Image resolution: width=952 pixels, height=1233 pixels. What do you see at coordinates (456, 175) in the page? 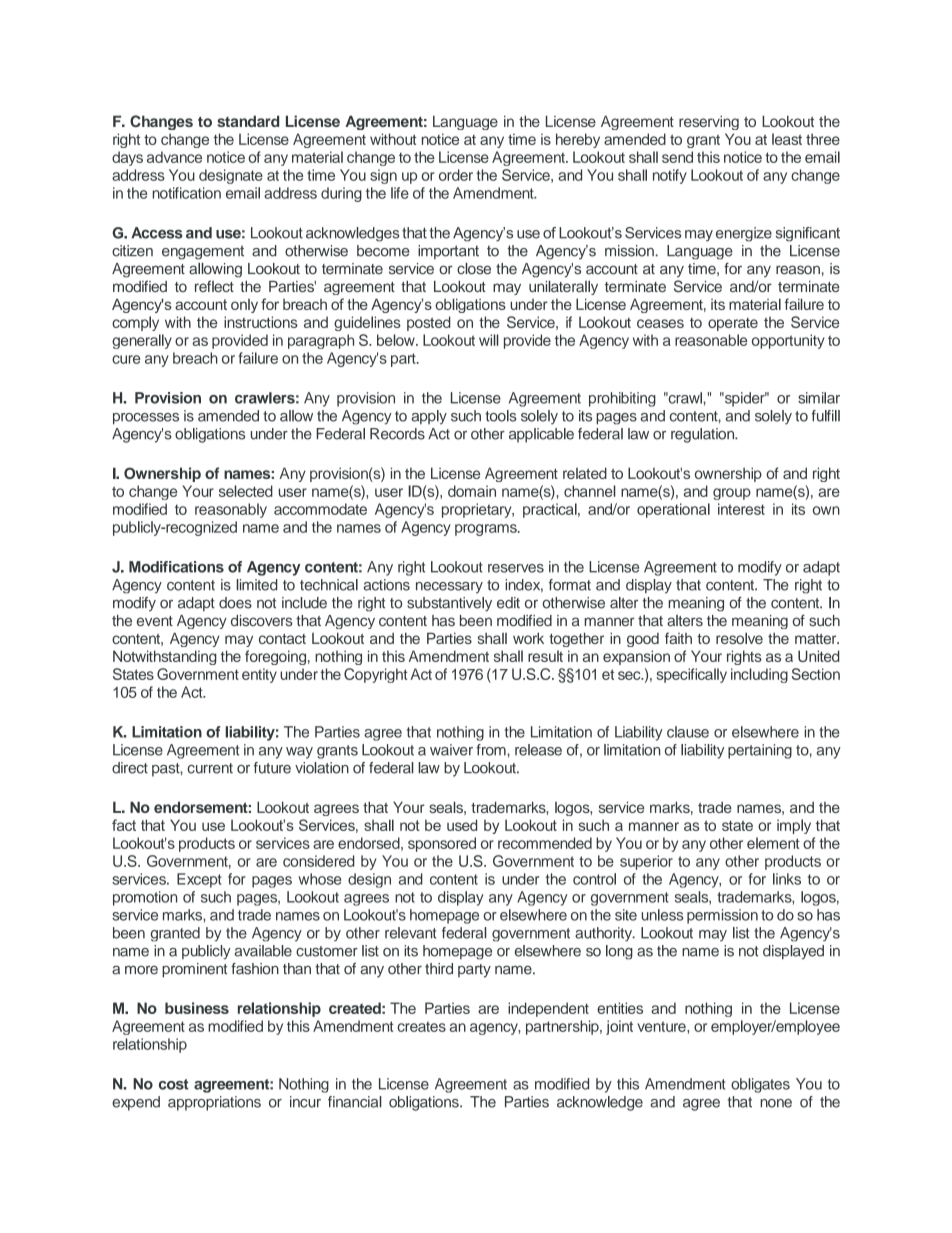
I see `order` at bounding box center [456, 175].
